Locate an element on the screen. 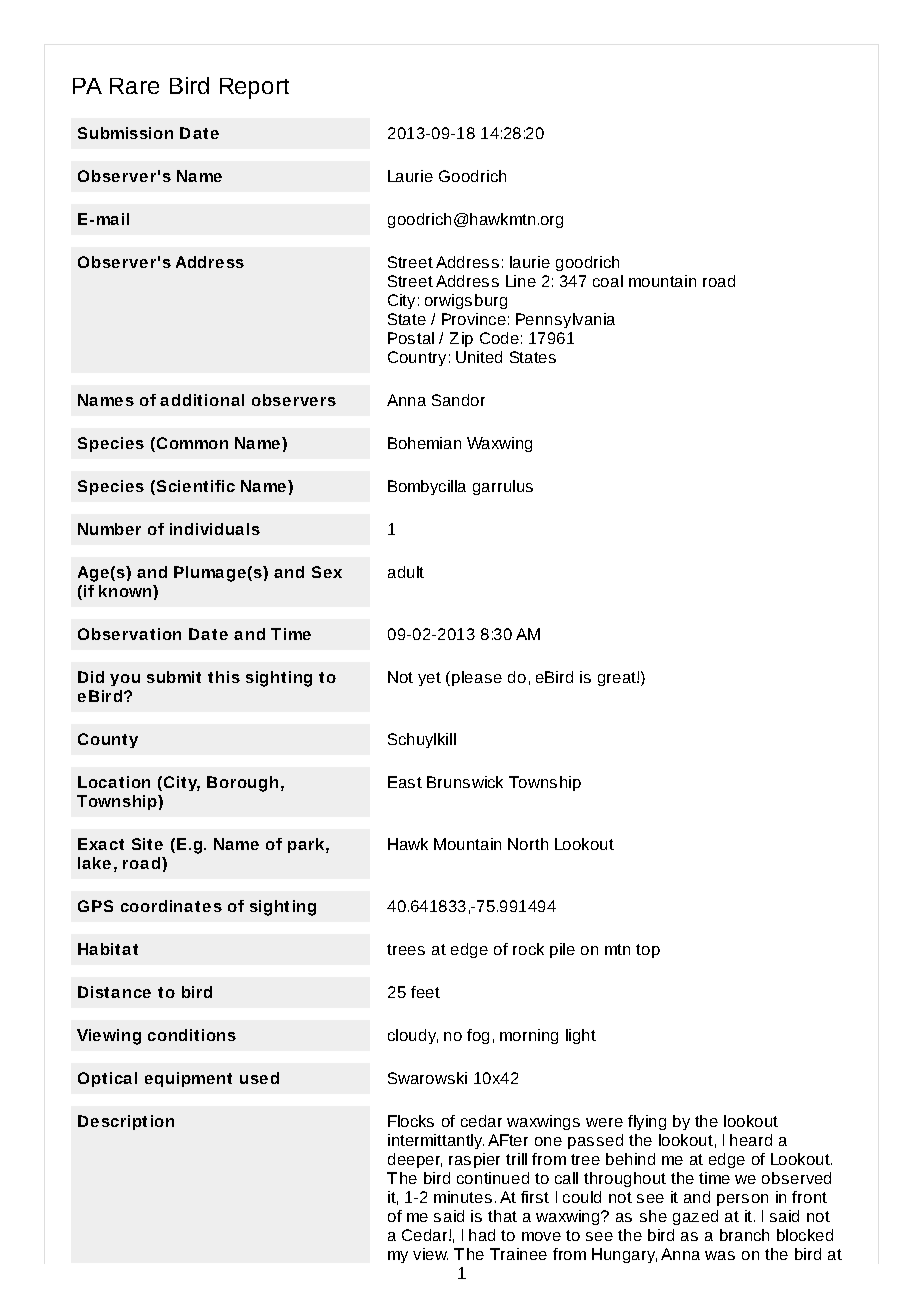  Report is located at coordinates (254, 88).
